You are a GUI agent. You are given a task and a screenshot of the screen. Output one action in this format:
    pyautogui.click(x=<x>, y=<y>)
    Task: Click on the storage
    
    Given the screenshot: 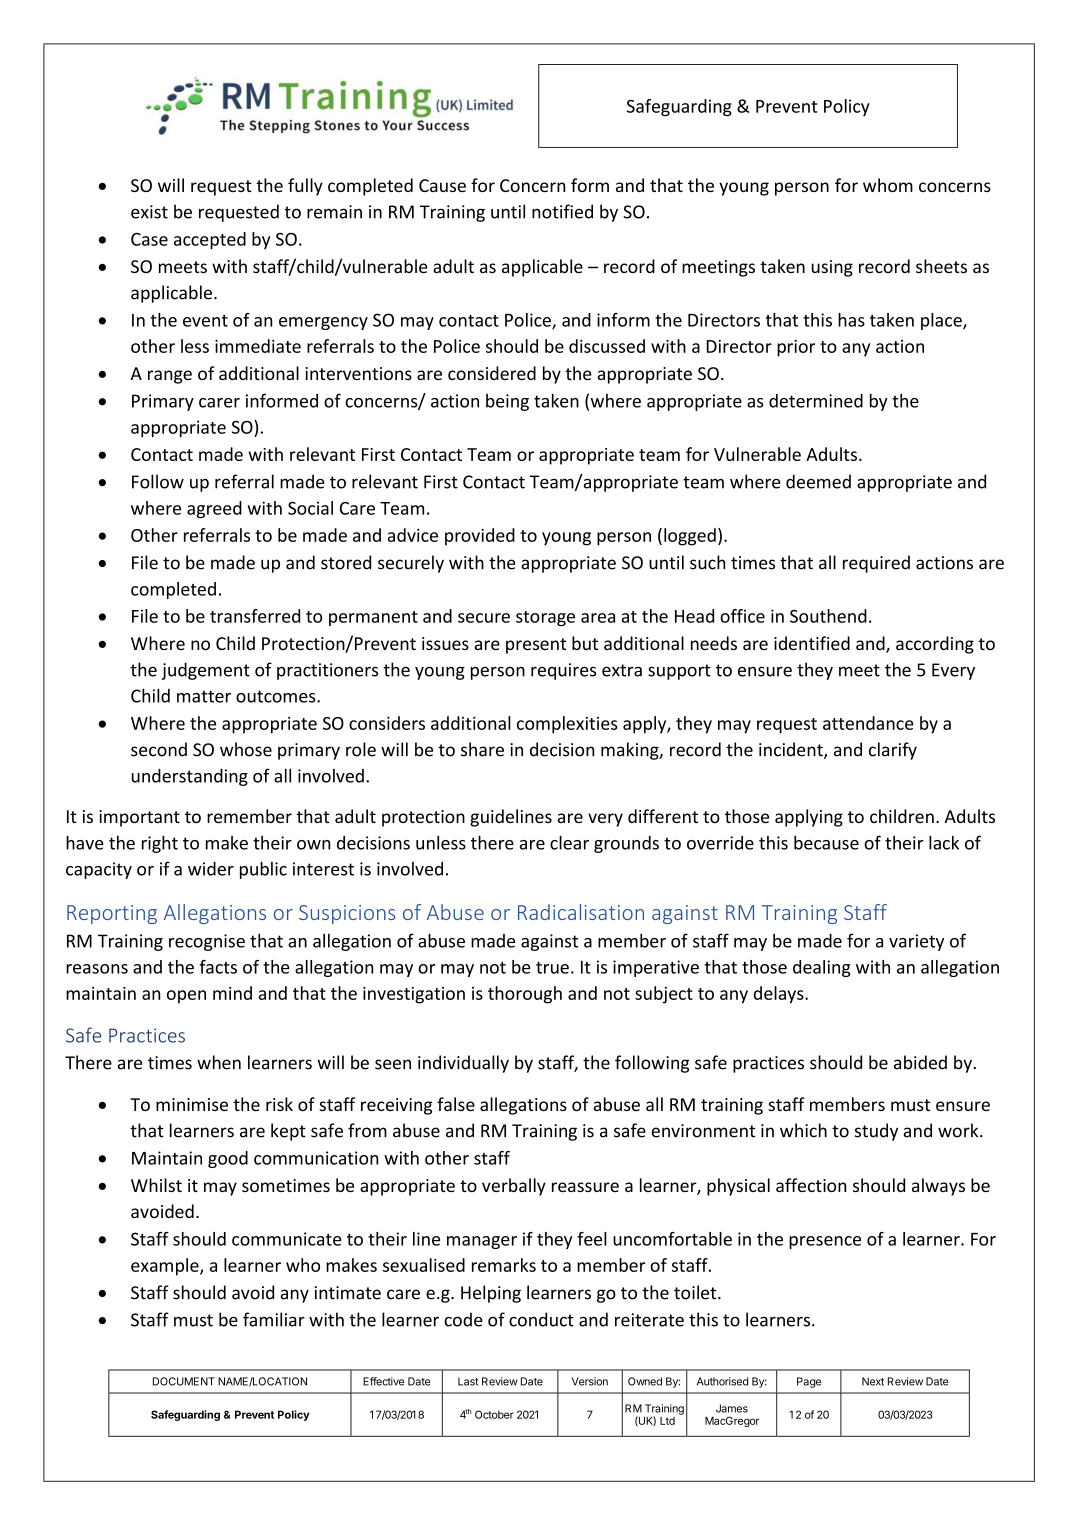 What is the action you would take?
    pyautogui.click(x=545, y=618)
